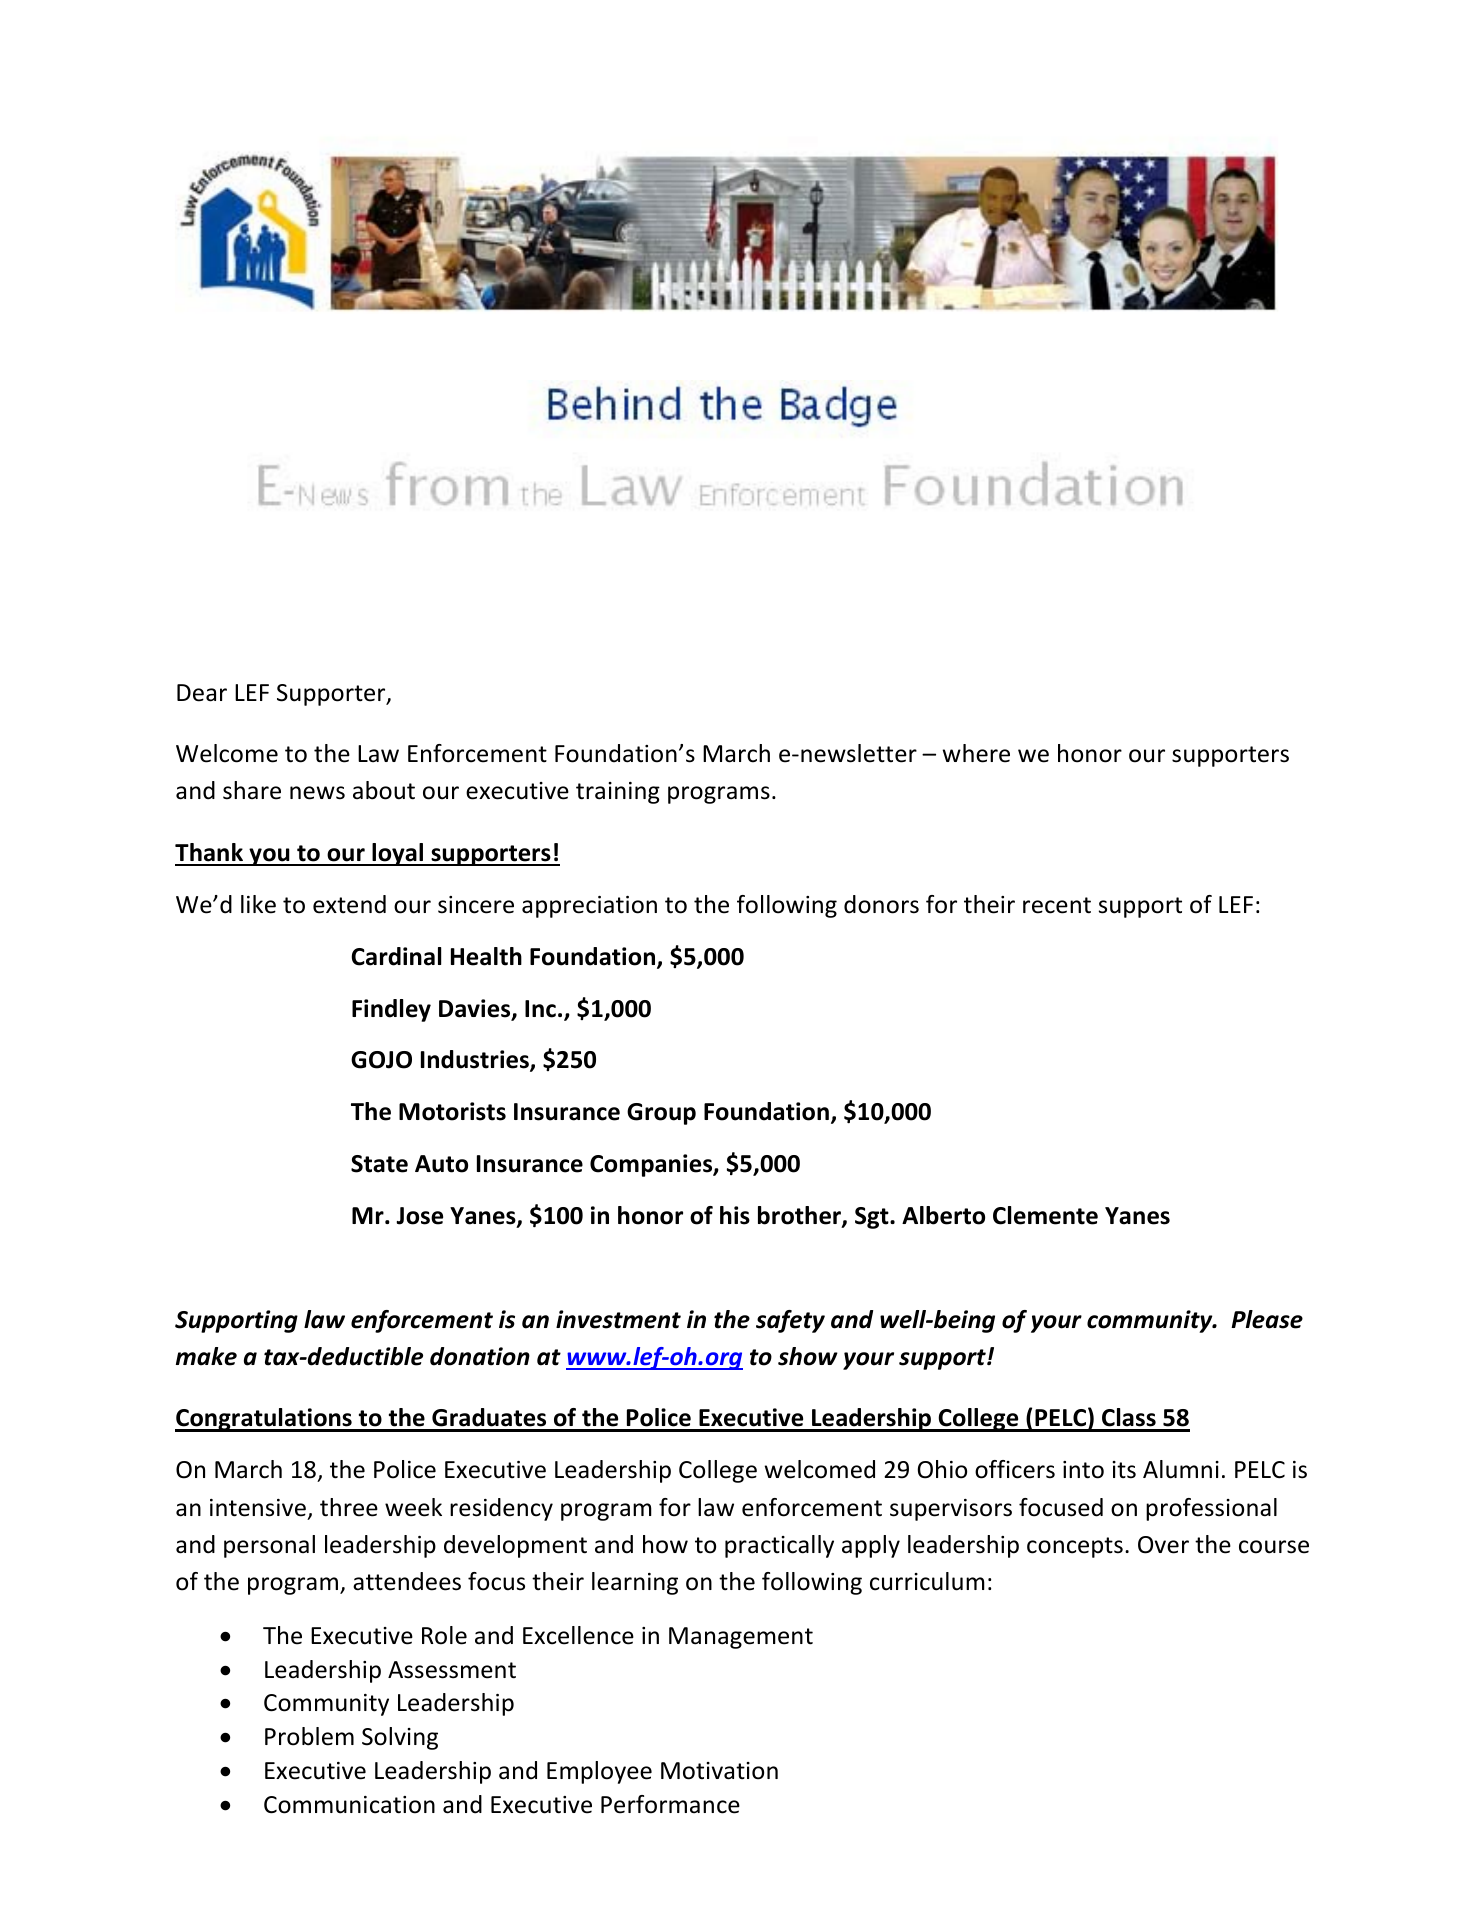  What do you see at coordinates (927, 1581) in the image?
I see `curriculum` at bounding box center [927, 1581].
